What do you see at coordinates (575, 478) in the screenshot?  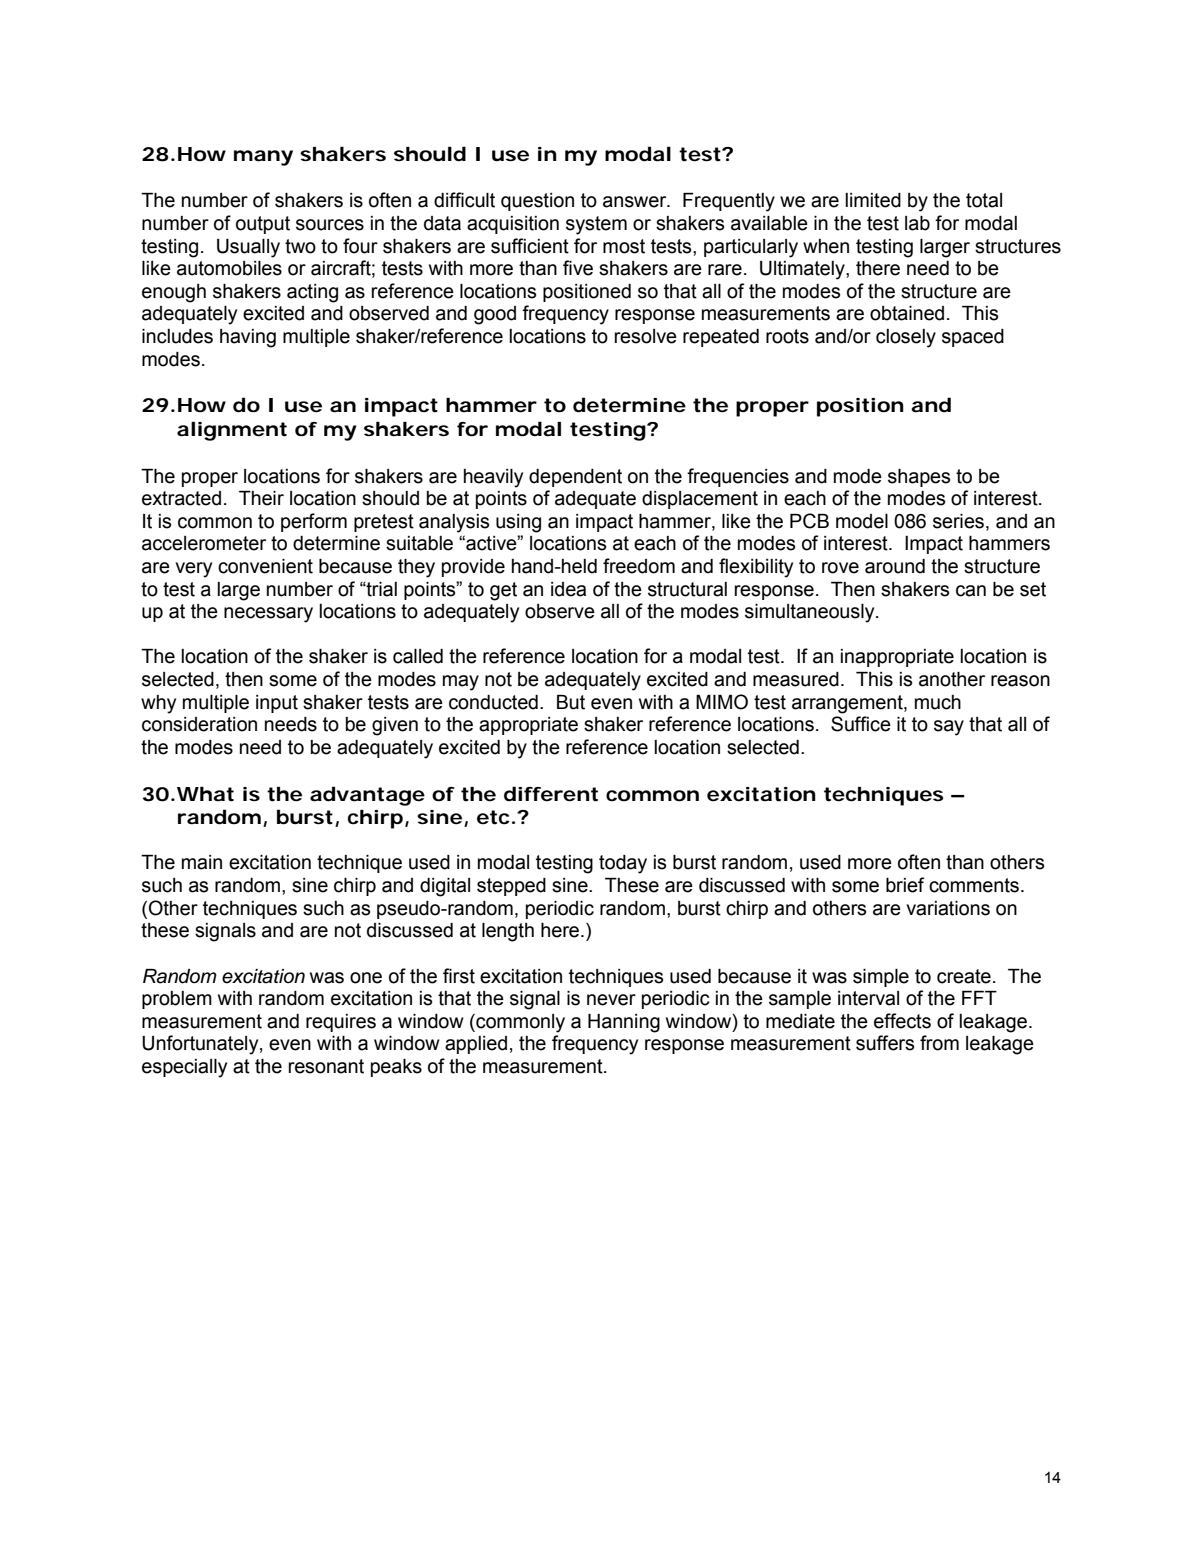 I see `dependent` at bounding box center [575, 478].
